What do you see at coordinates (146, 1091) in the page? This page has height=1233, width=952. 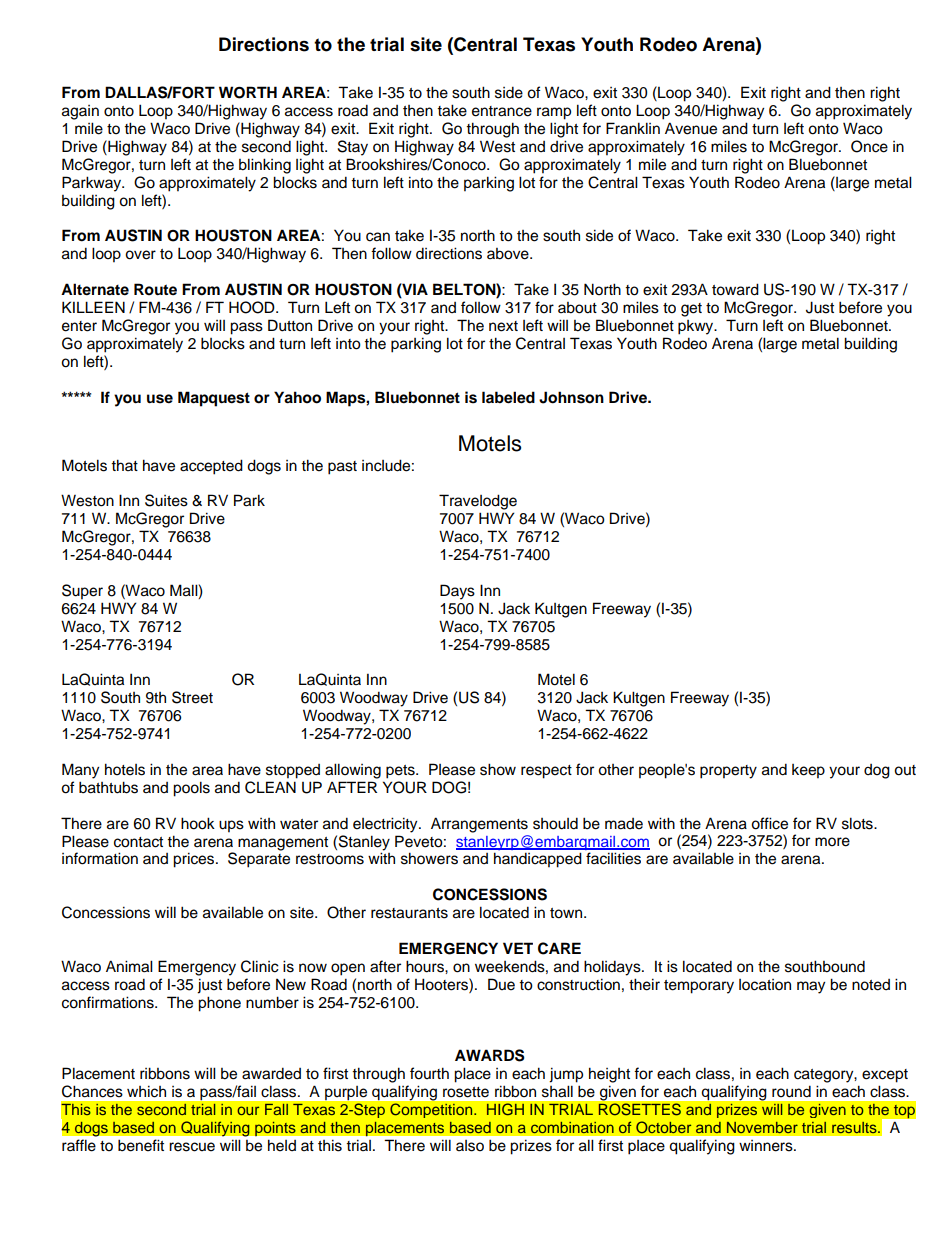 I see `which` at bounding box center [146, 1091].
